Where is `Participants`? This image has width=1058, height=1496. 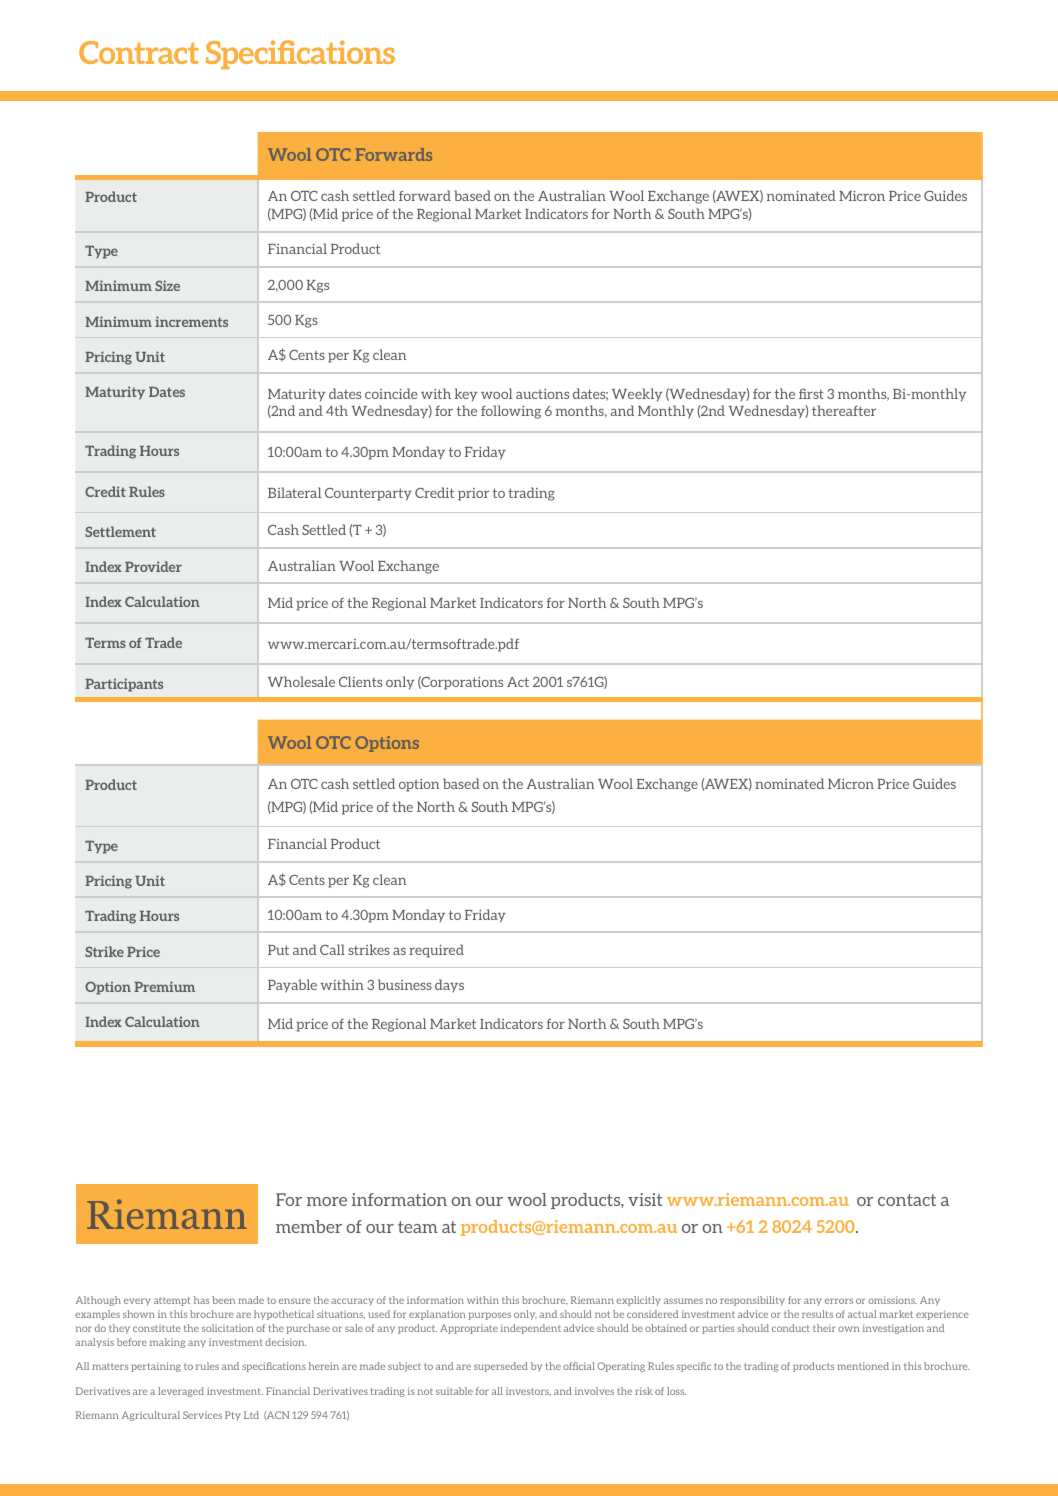
Participants is located at coordinates (124, 685).
